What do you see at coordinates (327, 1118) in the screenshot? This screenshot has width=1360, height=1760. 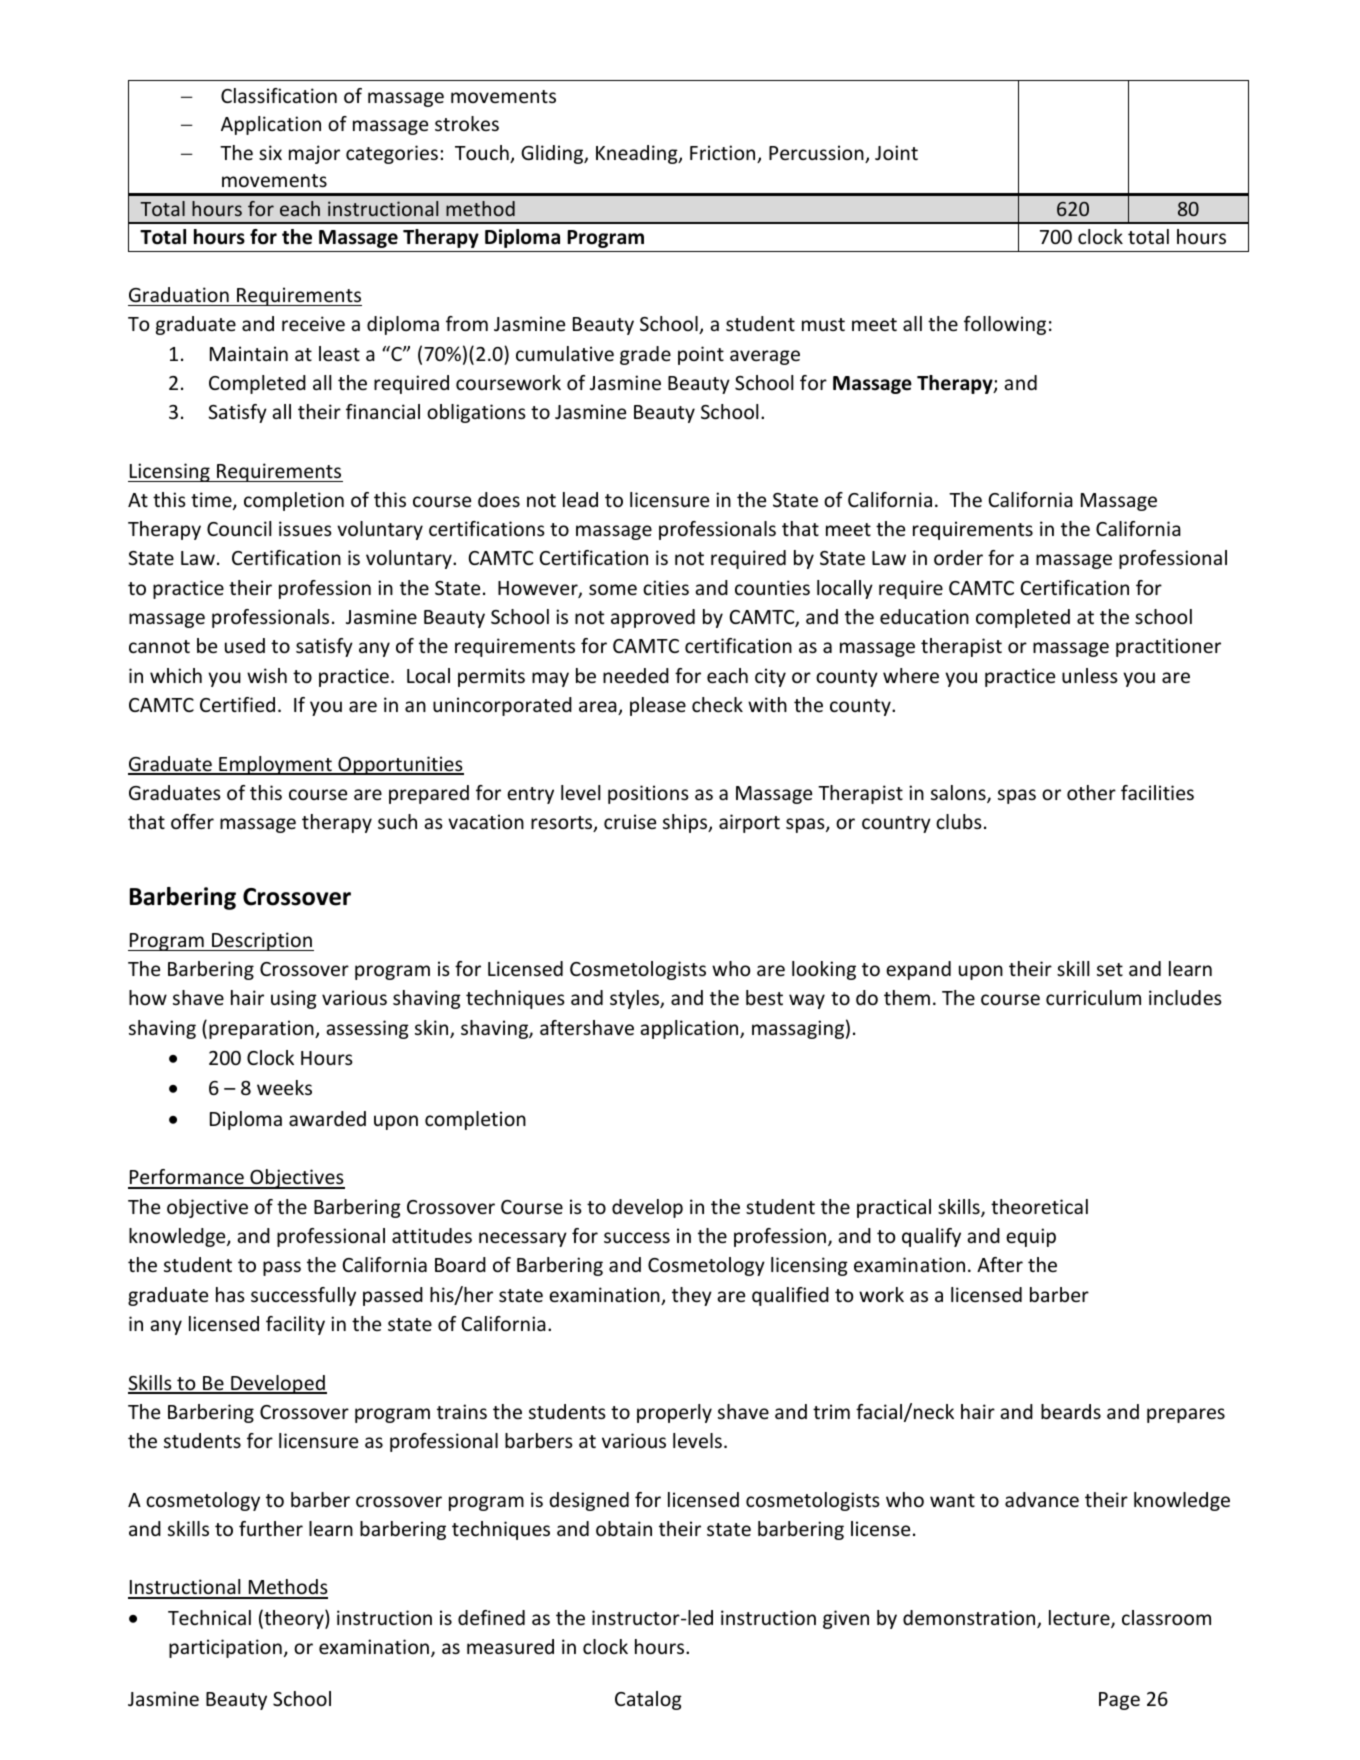 I see `awarded` at bounding box center [327, 1118].
